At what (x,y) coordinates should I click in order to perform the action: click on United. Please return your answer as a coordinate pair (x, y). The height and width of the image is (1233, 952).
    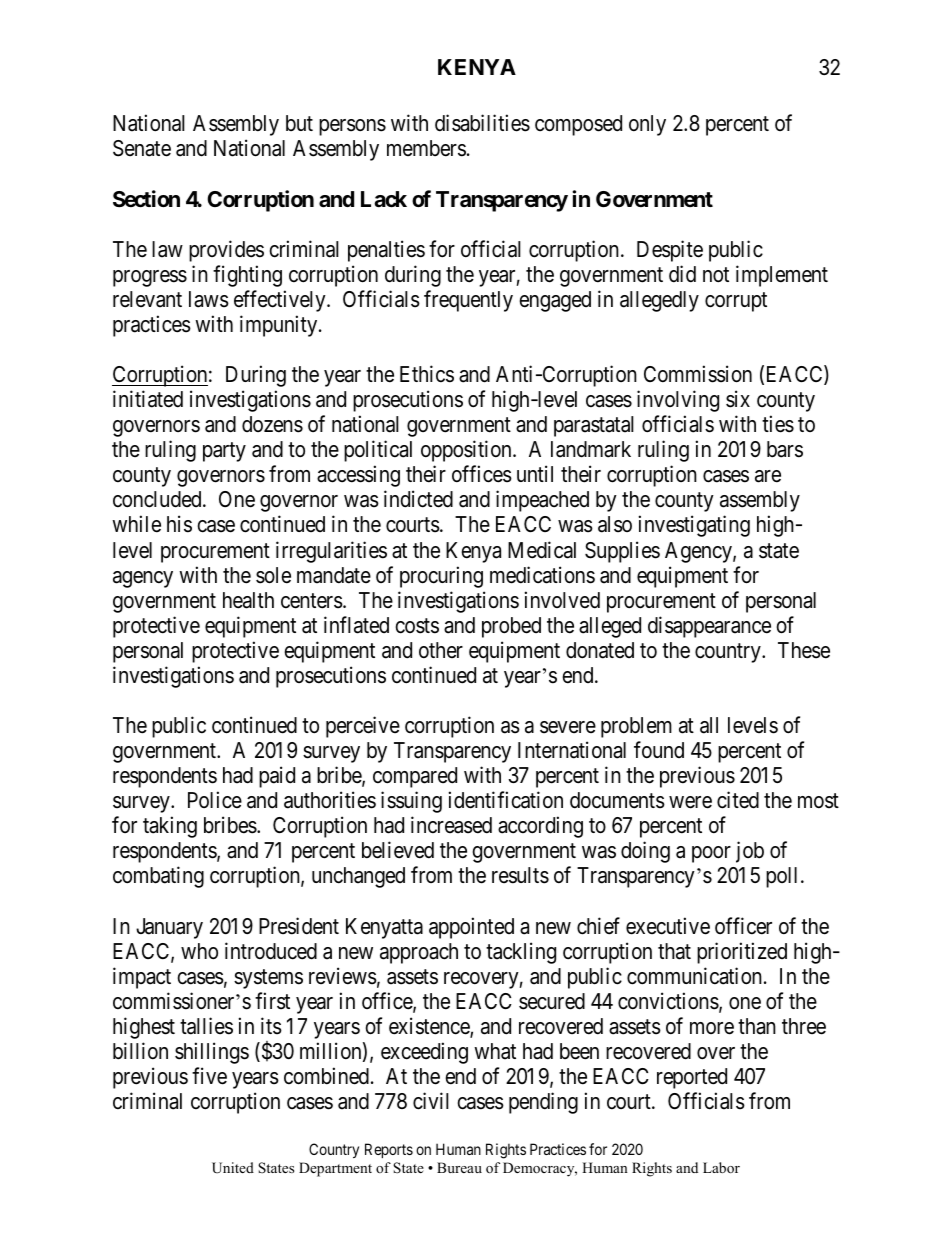
    Looking at the image, I should click on (233, 1168).
